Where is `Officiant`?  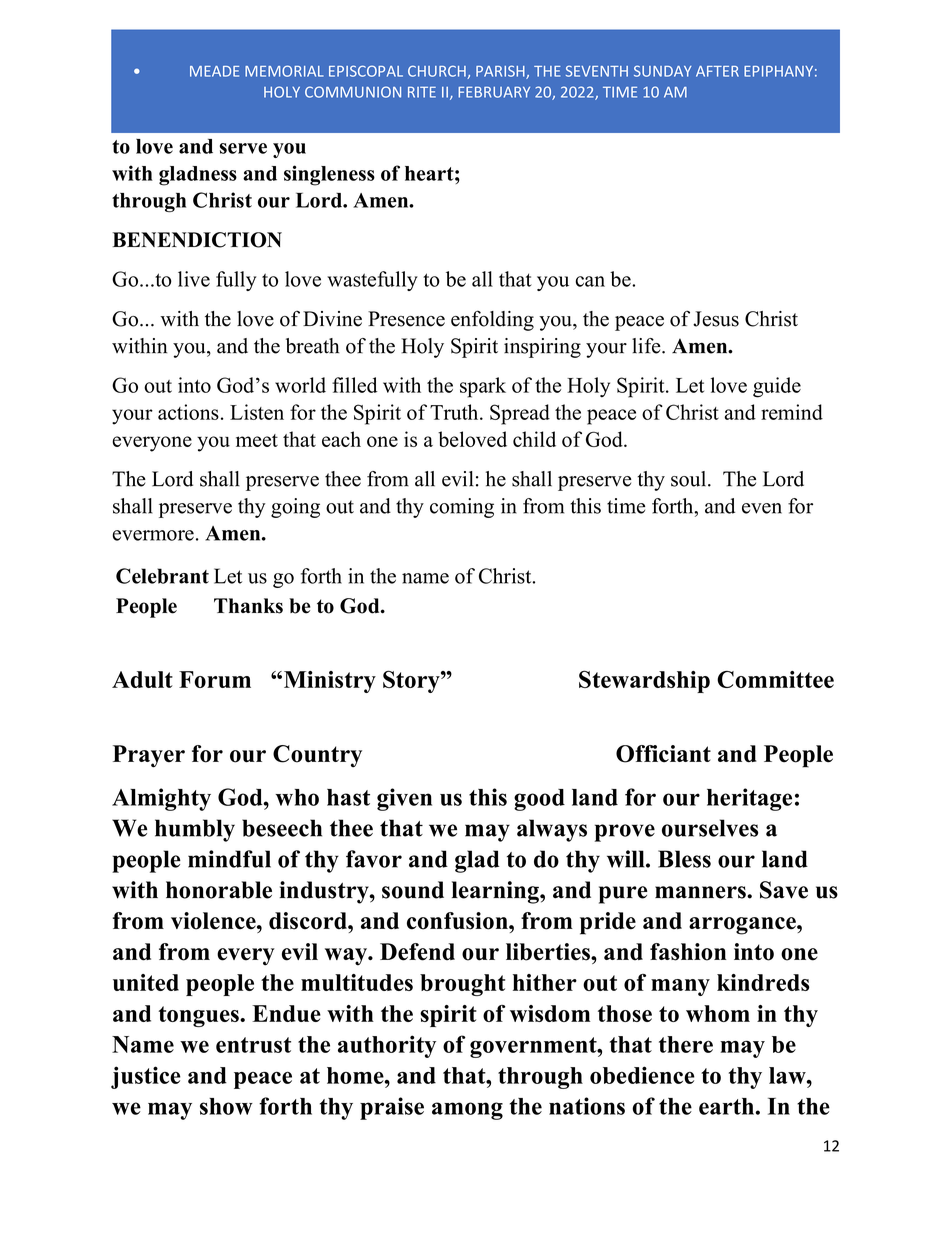
Officiant is located at coordinates (663, 754).
